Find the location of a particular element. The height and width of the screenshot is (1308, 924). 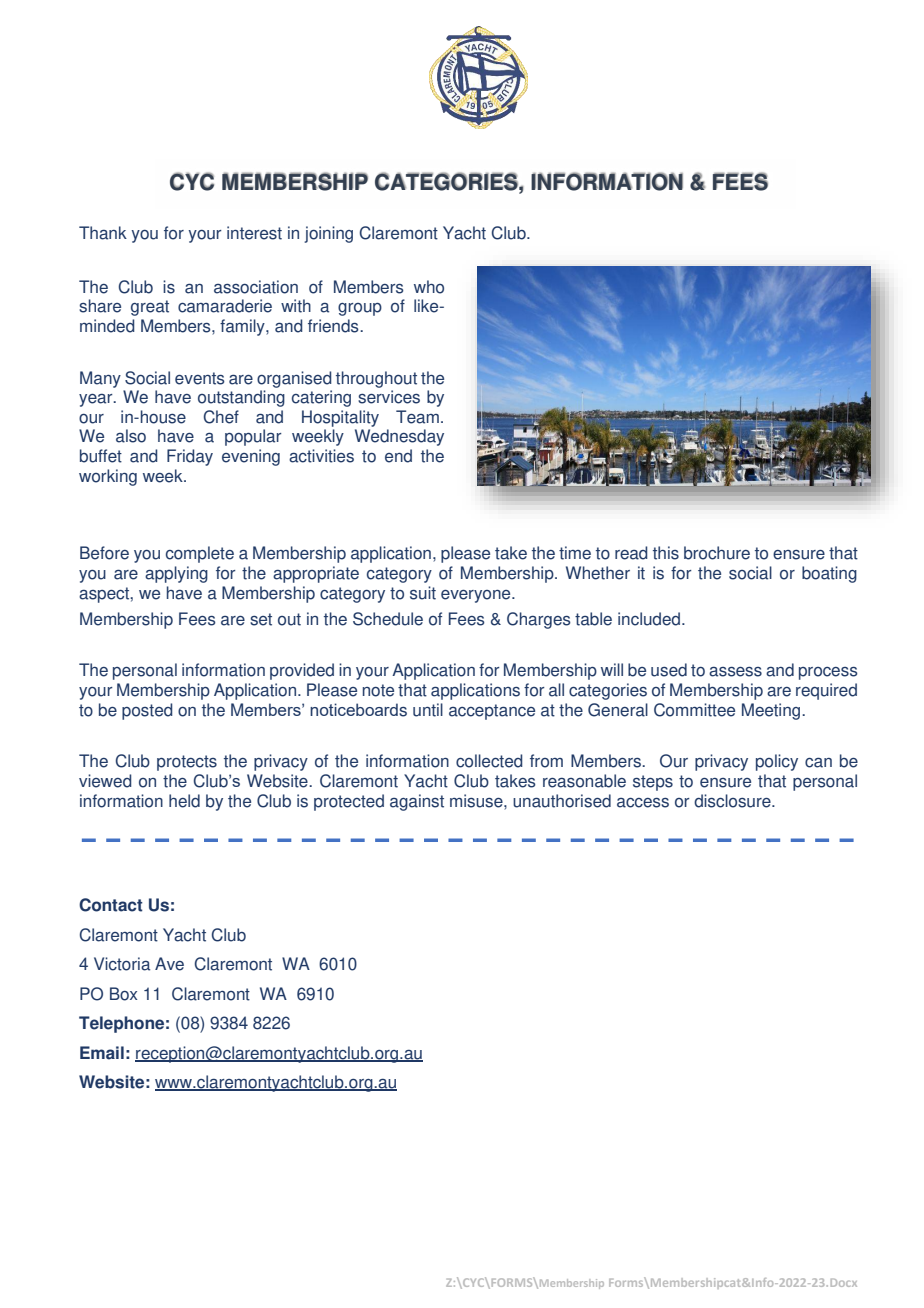

interest is located at coordinates (254, 233).
